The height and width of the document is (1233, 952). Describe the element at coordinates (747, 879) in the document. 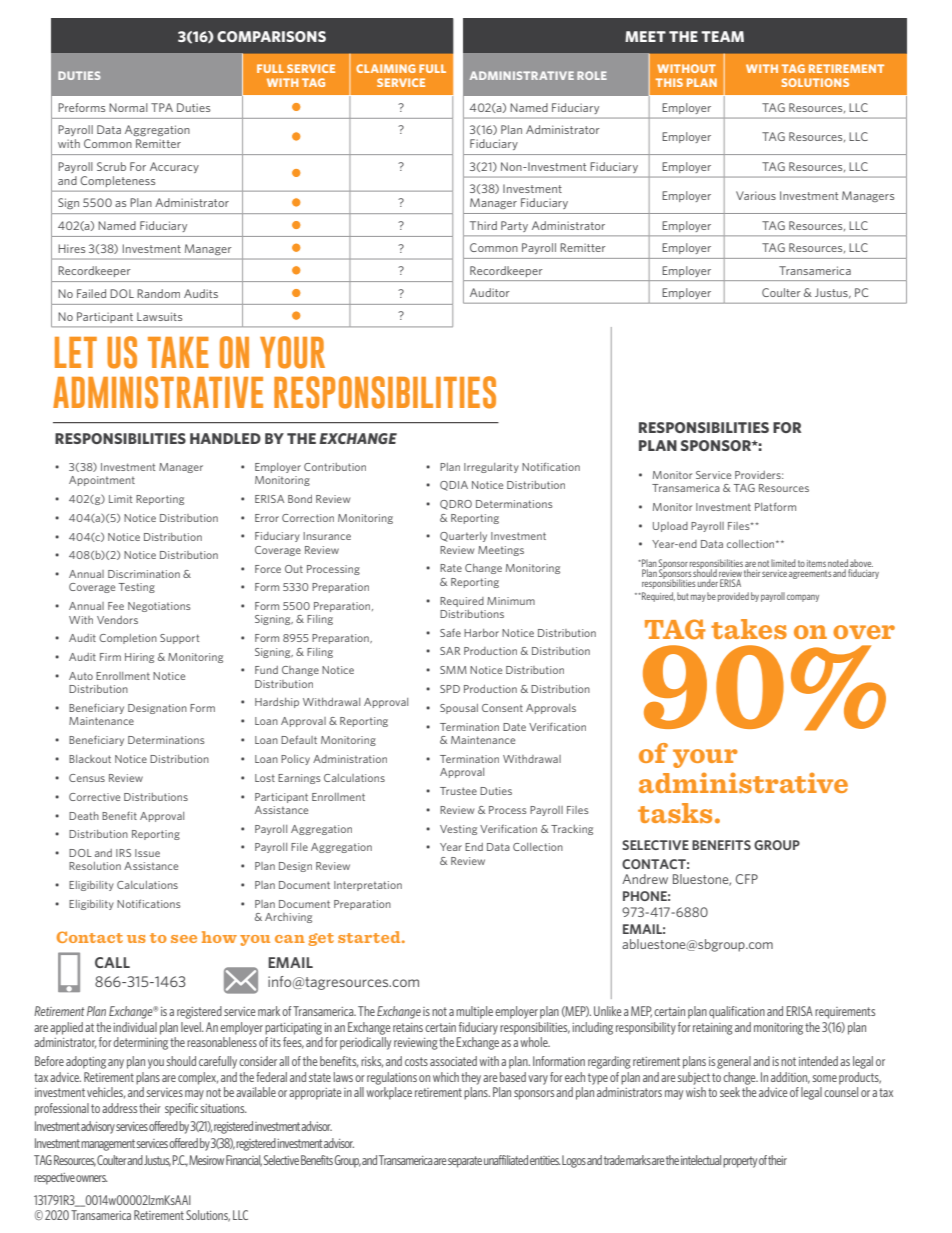

I see `CFP` at that location.
